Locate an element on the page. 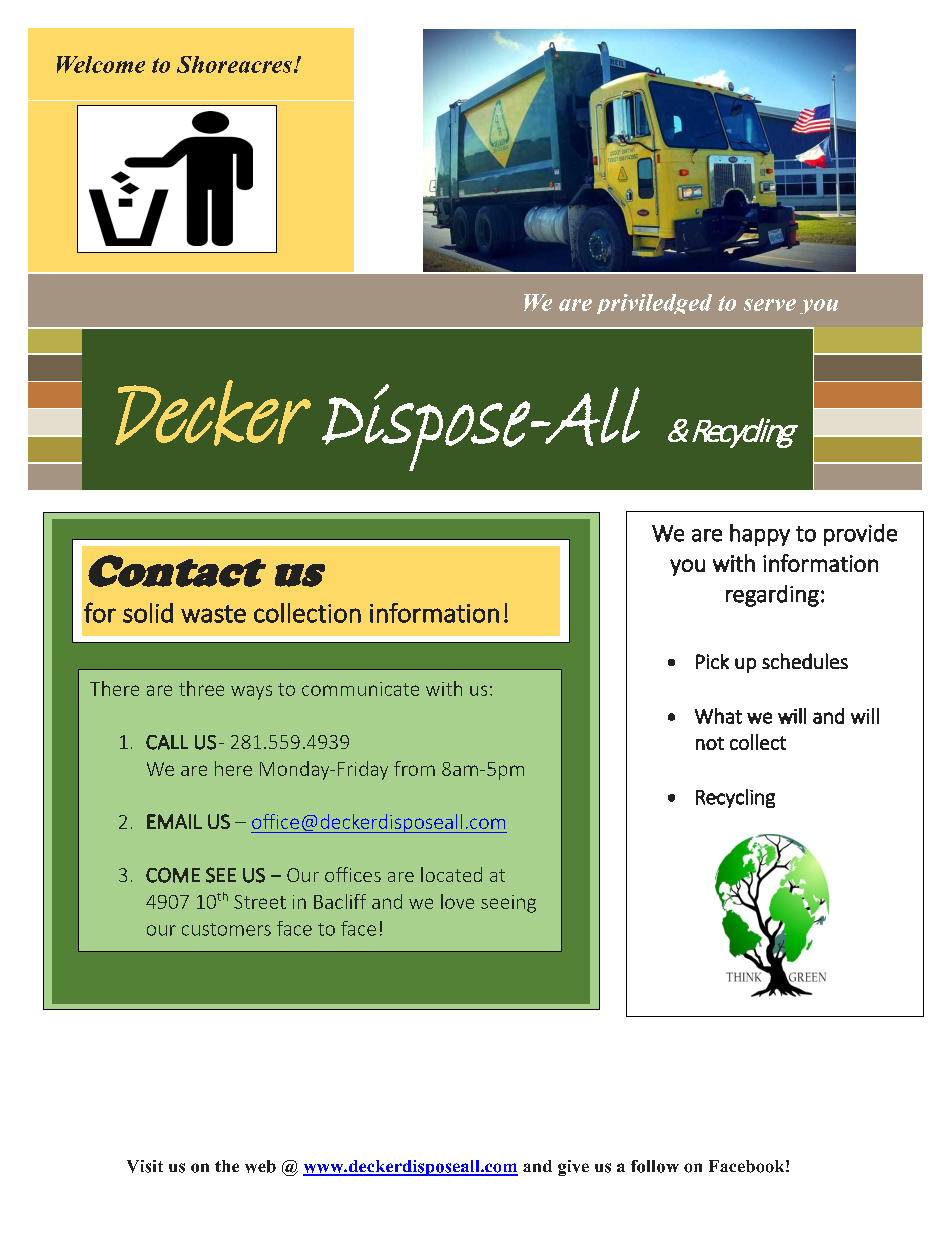  serve is located at coordinates (770, 305).
